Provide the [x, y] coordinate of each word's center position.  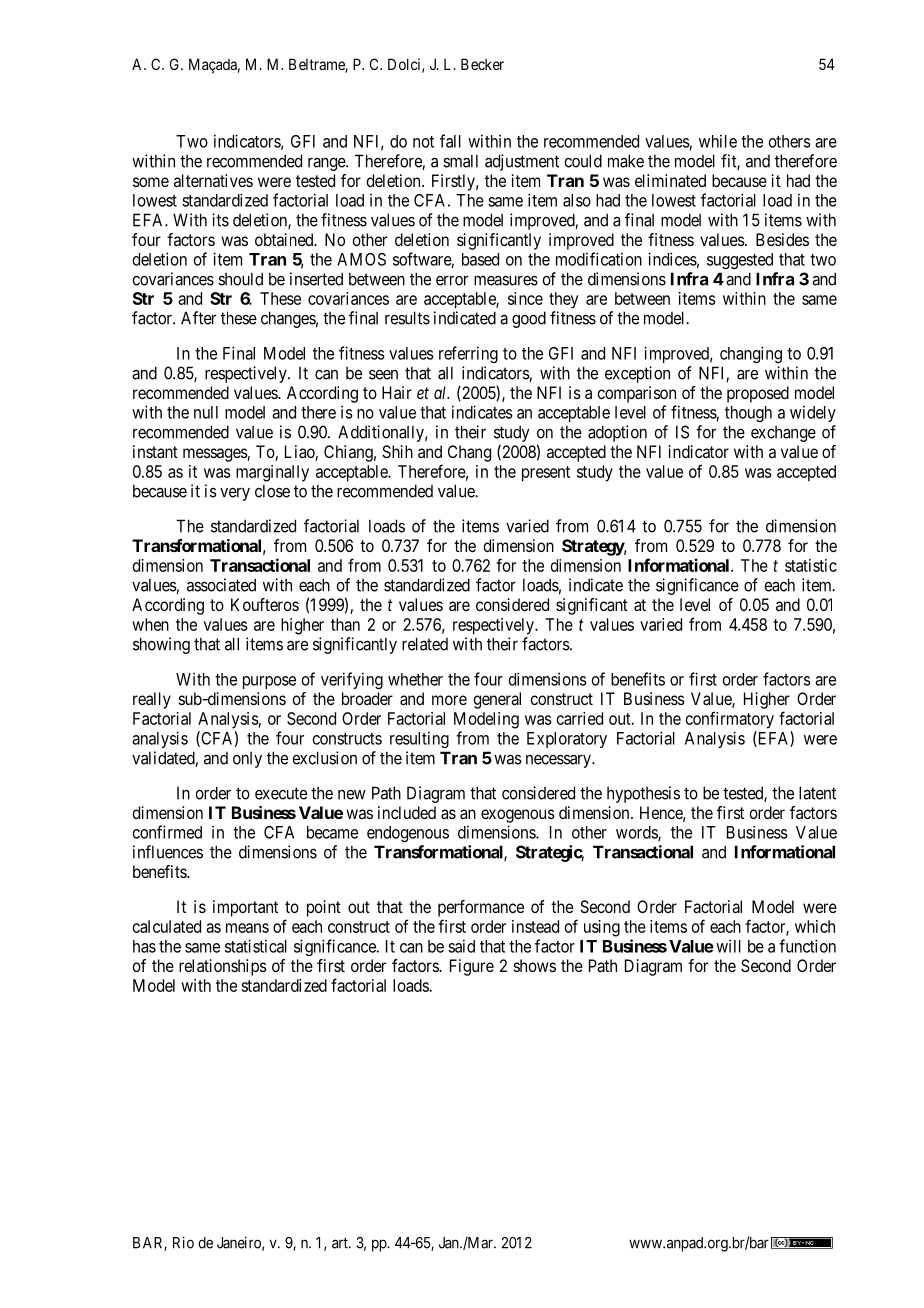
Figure [472, 967]
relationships [223, 967]
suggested [740, 261]
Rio [183, 1242]
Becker [482, 64]
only [247, 760]
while [718, 141]
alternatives [213, 180]
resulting [419, 739]
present [546, 474]
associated [221, 585]
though [748, 414]
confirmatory [730, 720]
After [198, 318]
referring [468, 354]
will [728, 946]
